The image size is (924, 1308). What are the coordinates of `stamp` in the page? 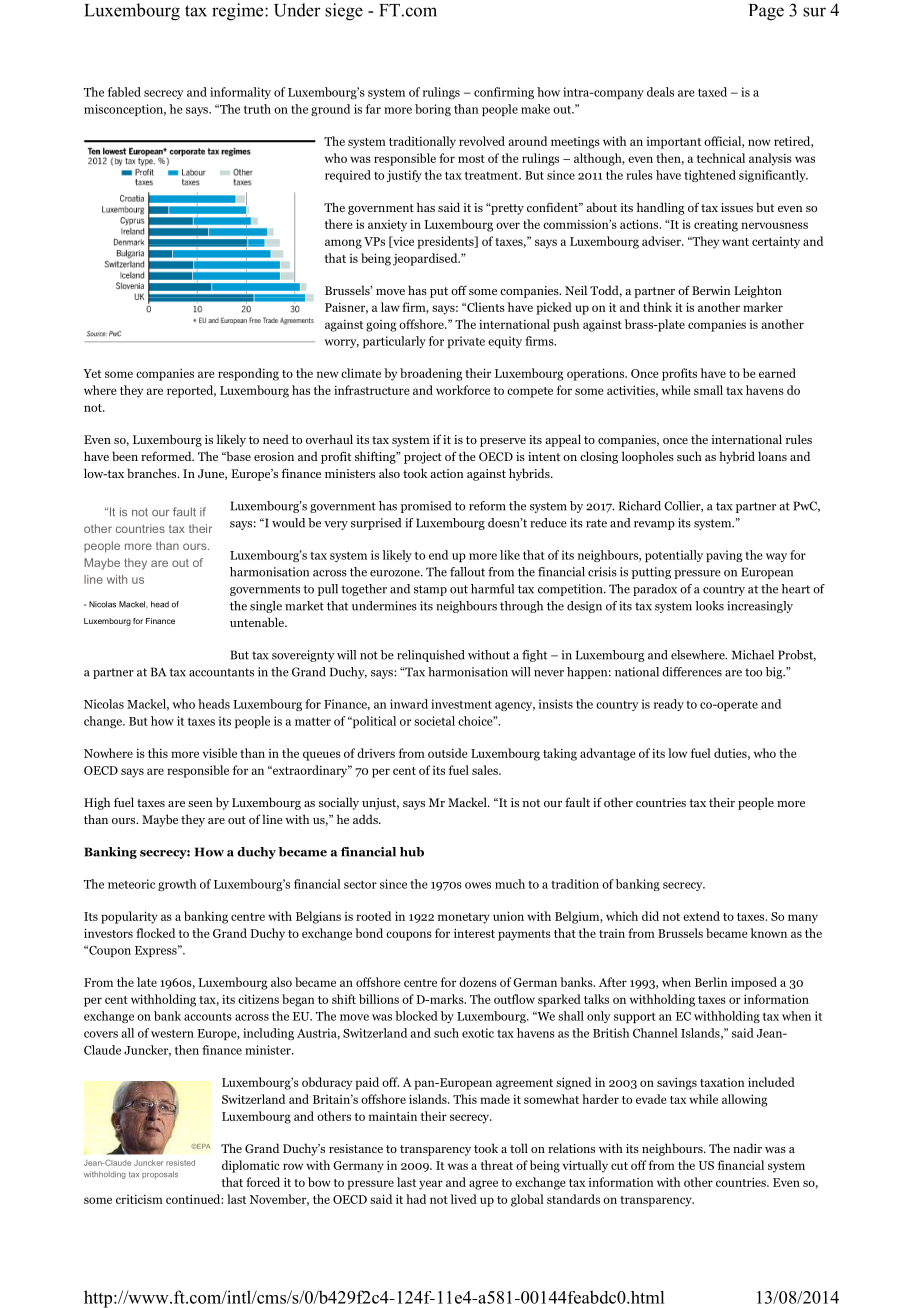 It's located at (430, 590).
